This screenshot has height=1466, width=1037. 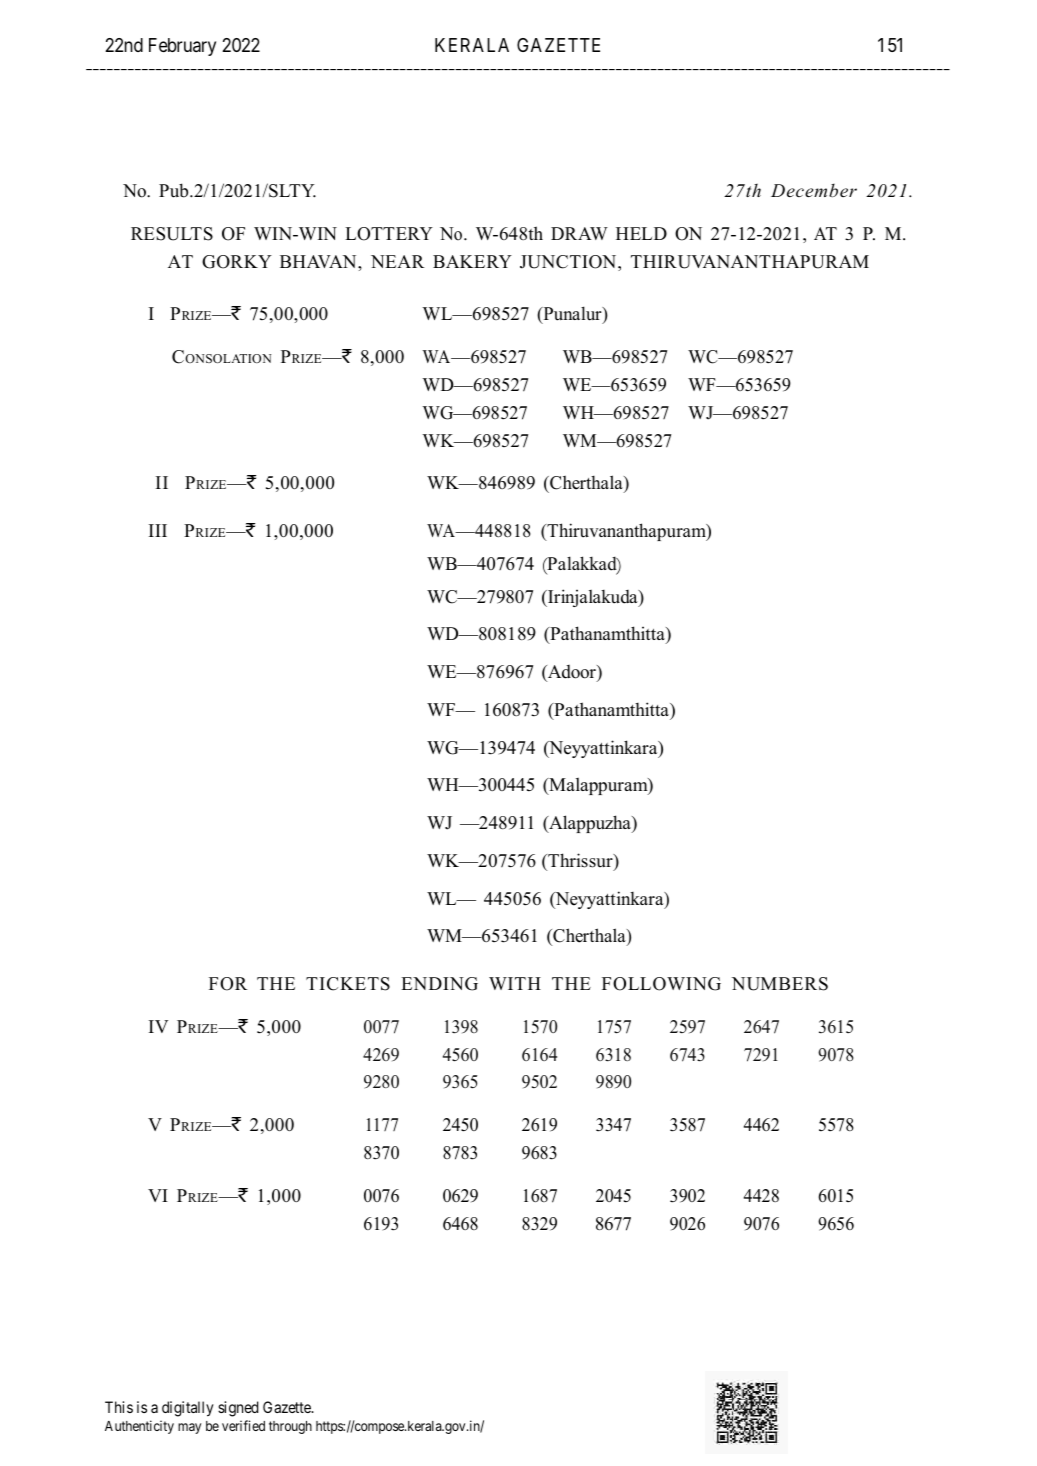 I want to click on TICKETS, so click(x=348, y=984).
